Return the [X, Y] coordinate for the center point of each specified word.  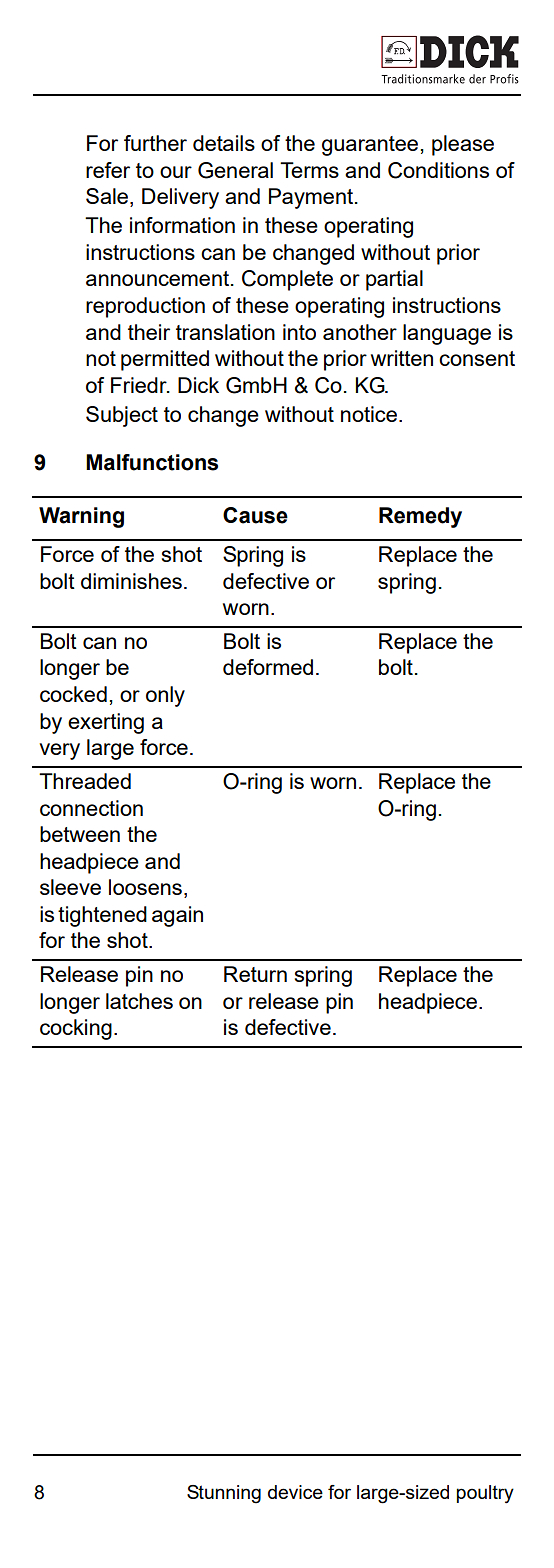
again [177, 916]
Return [255, 974]
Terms [309, 170]
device [295, 1492]
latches [139, 1001]
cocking [76, 1029]
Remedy [420, 517]
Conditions [438, 170]
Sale [108, 197]
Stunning [224, 1494]
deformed [268, 667]
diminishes [131, 581]
